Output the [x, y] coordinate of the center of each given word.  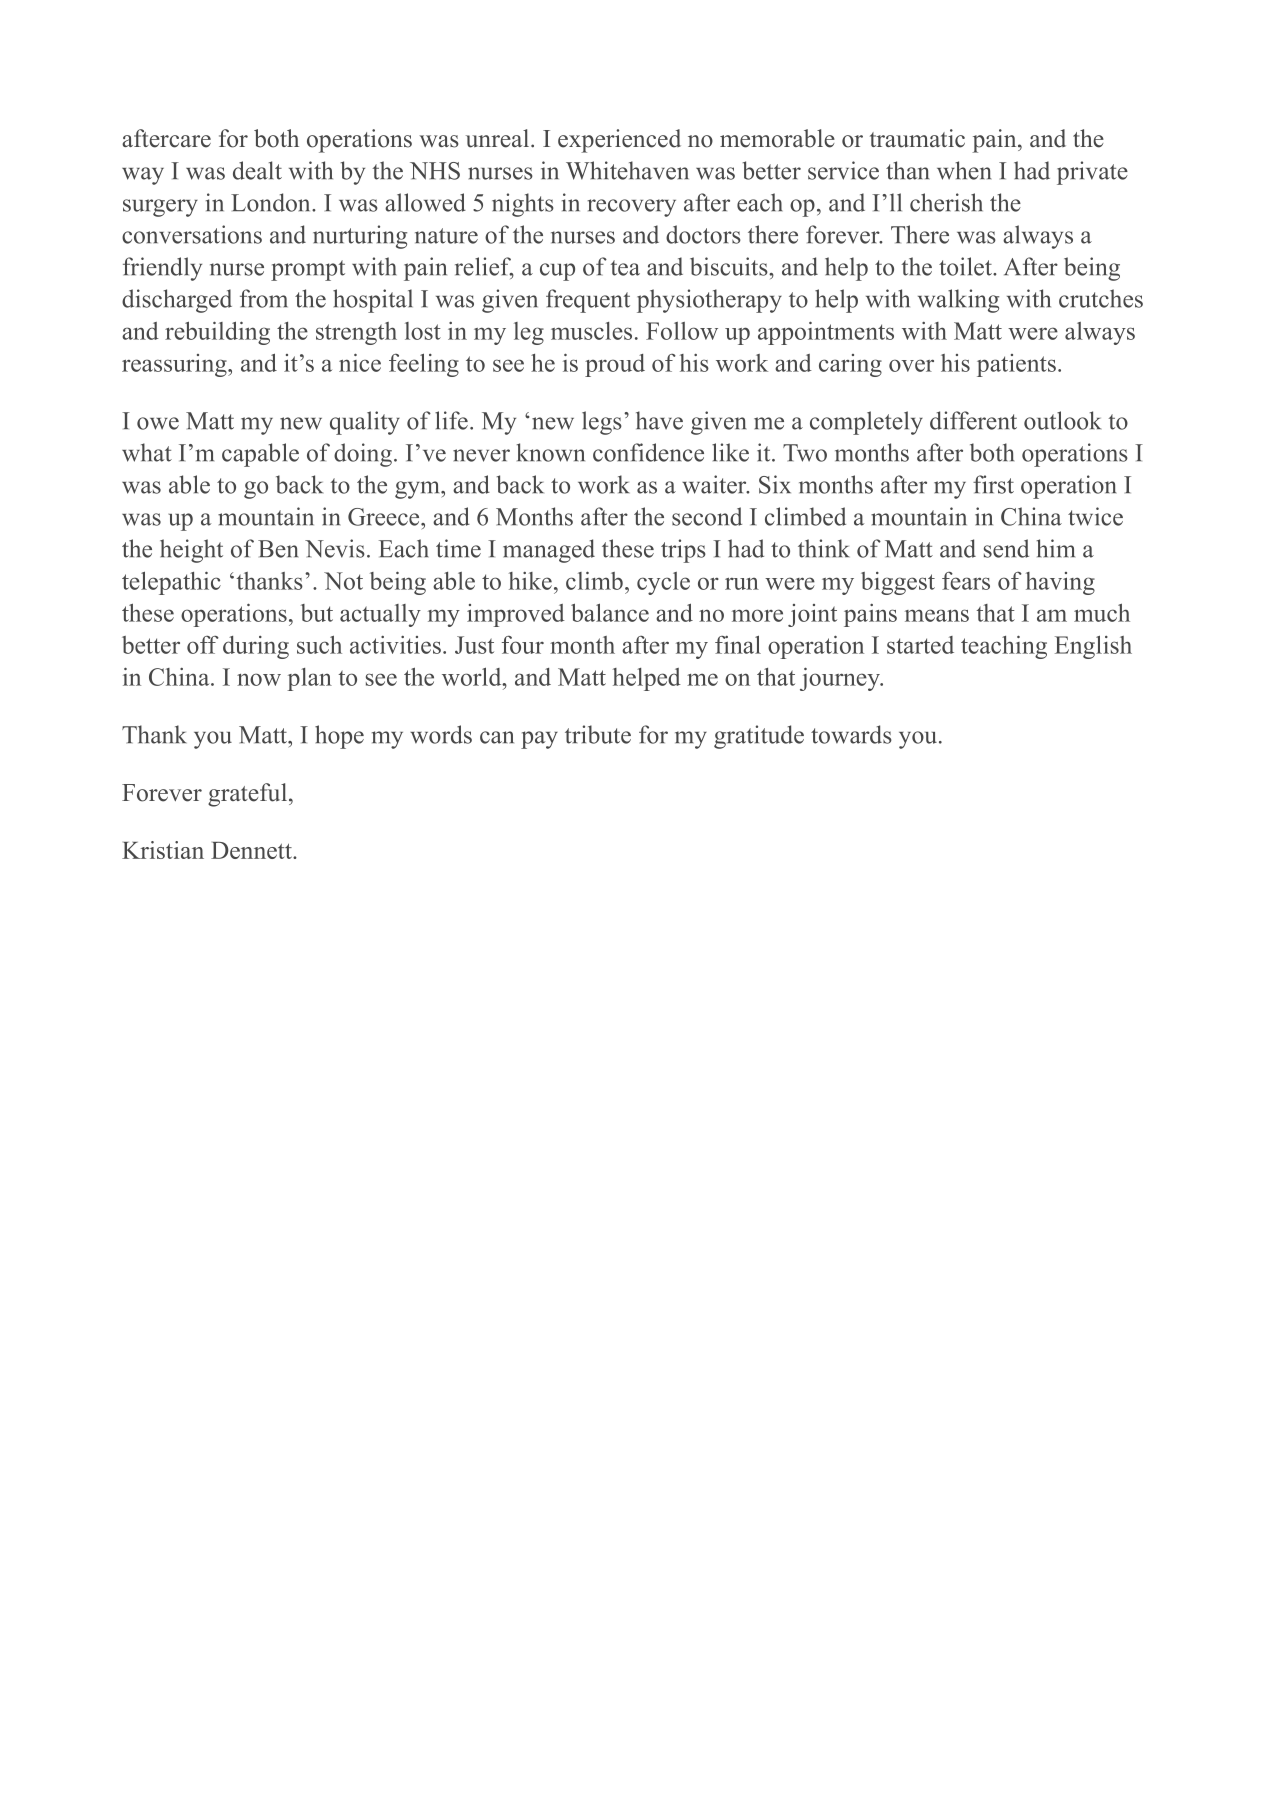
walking [958, 301]
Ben [278, 549]
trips [683, 551]
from [264, 298]
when [964, 170]
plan [309, 679]
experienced [619, 141]
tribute [598, 734]
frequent [588, 301]
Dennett [252, 850]
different [973, 420]
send [1006, 548]
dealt [257, 170]
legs [602, 423]
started [920, 645]
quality [365, 423]
